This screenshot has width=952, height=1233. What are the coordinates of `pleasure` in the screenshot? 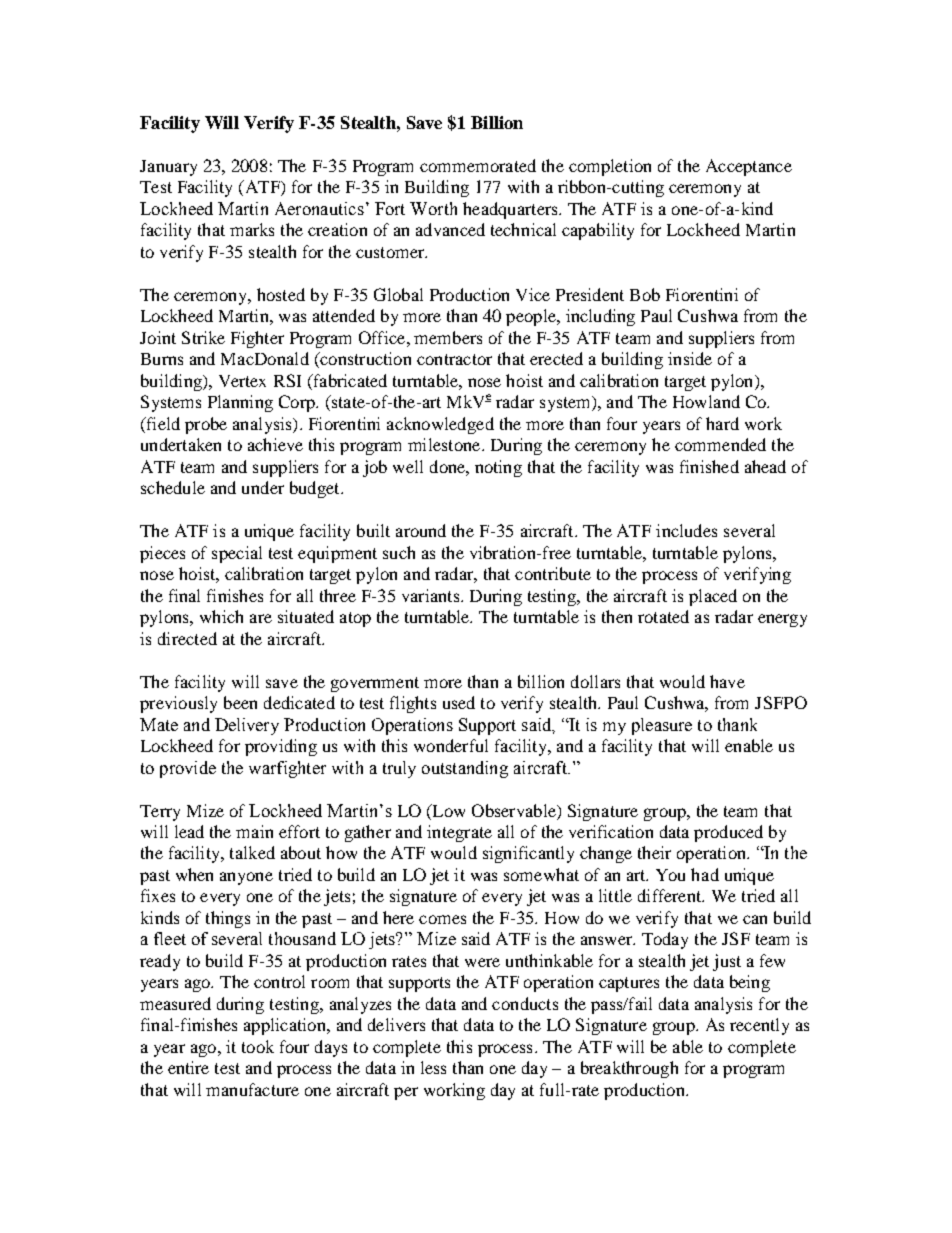 It's located at (662, 726).
